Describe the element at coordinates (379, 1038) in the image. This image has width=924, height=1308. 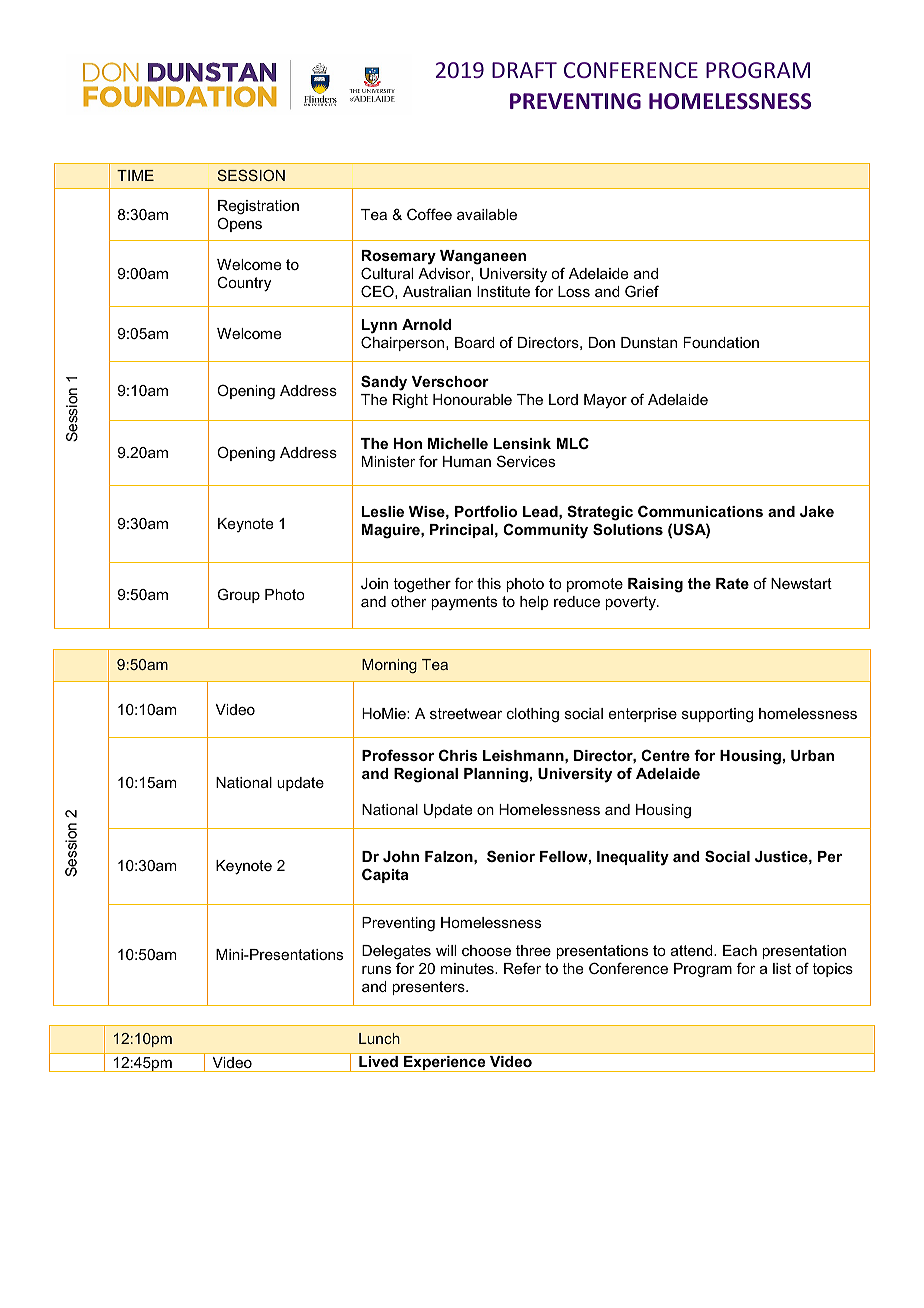
I see `Lunch` at that location.
